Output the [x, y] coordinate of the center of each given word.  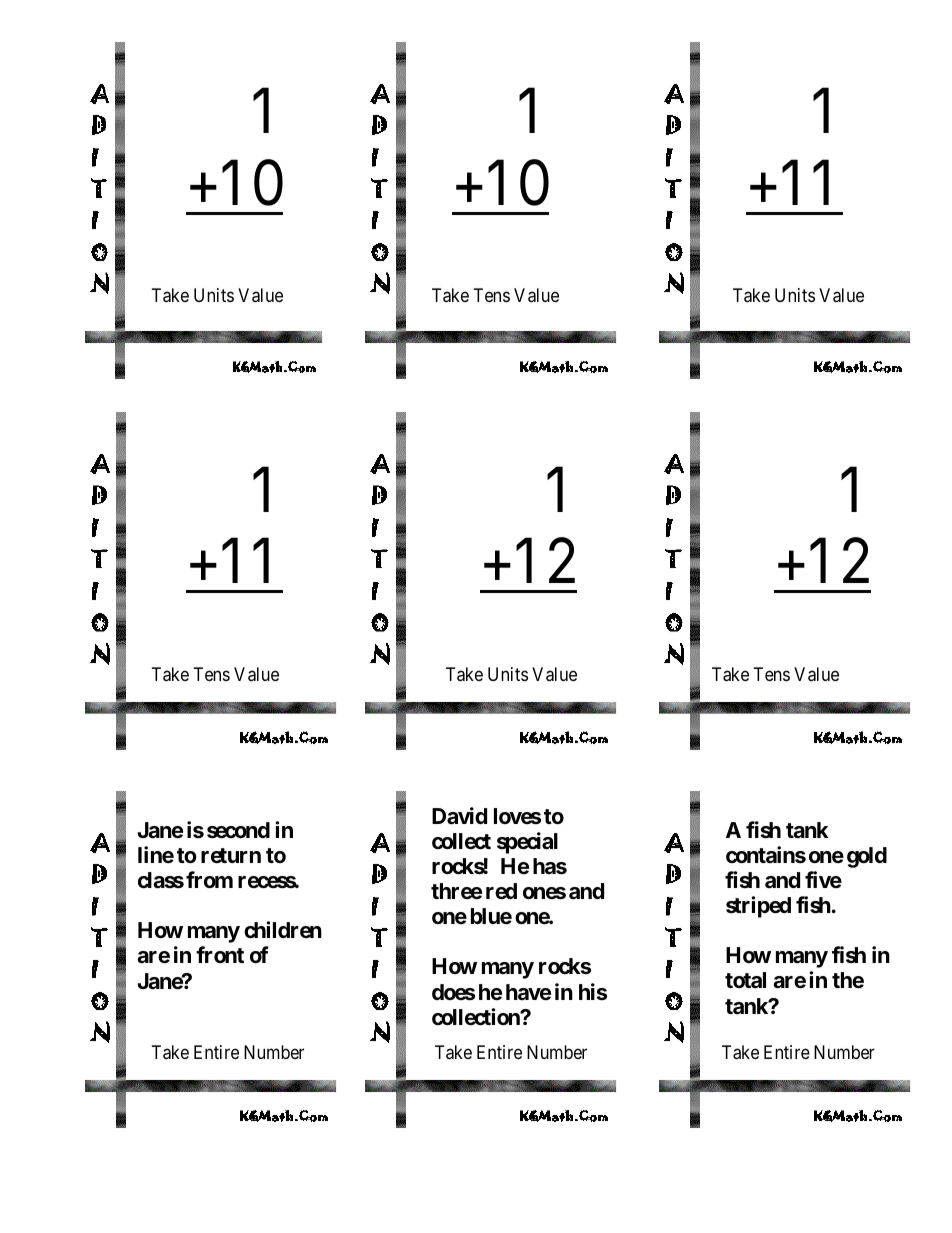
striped [758, 907]
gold [867, 857]
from [209, 879]
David [459, 816]
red [501, 891]
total [745, 980]
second [238, 830]
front [220, 954]
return [231, 855]
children [283, 930]
